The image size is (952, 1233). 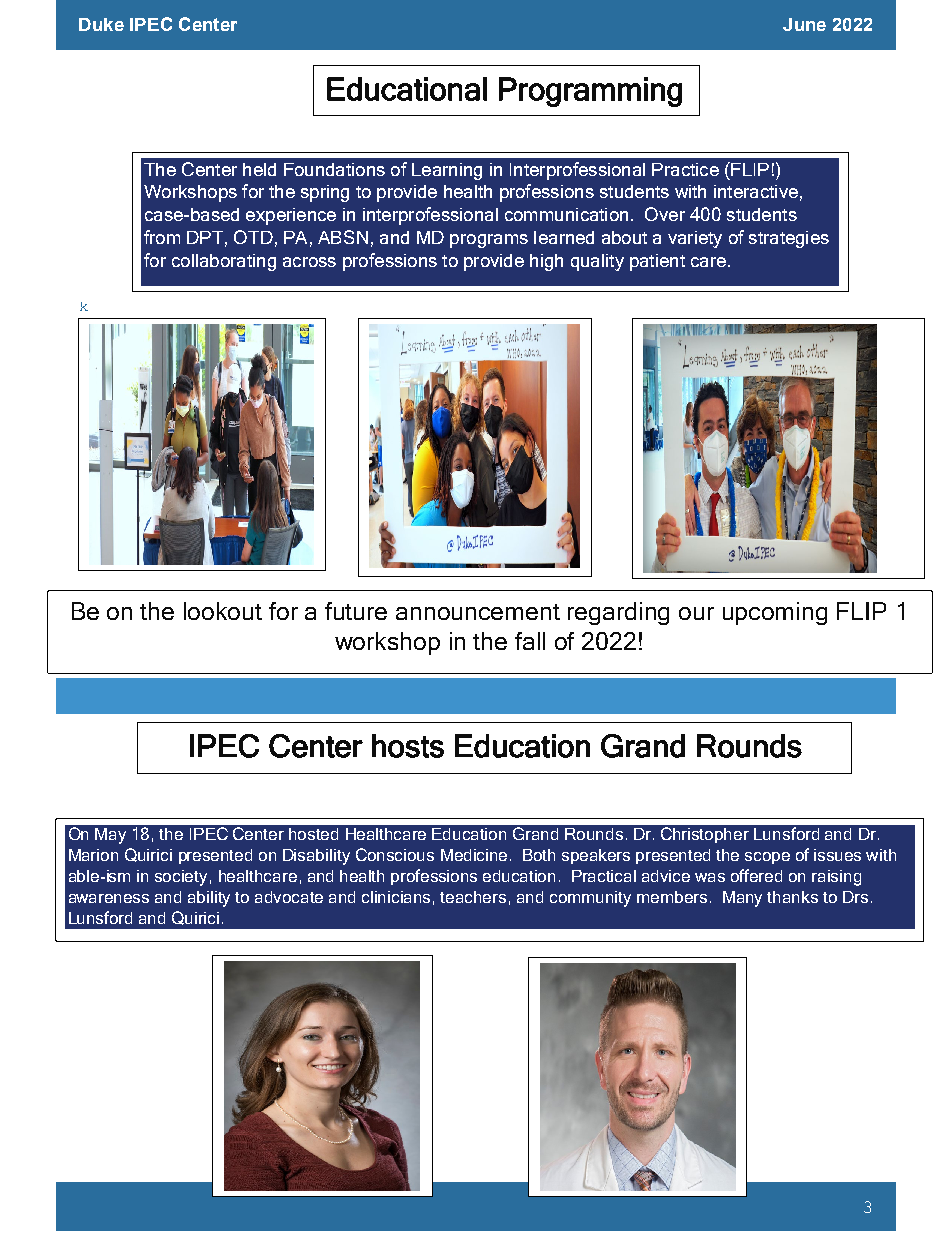 What do you see at coordinates (696, 613) in the image?
I see `our` at bounding box center [696, 613].
